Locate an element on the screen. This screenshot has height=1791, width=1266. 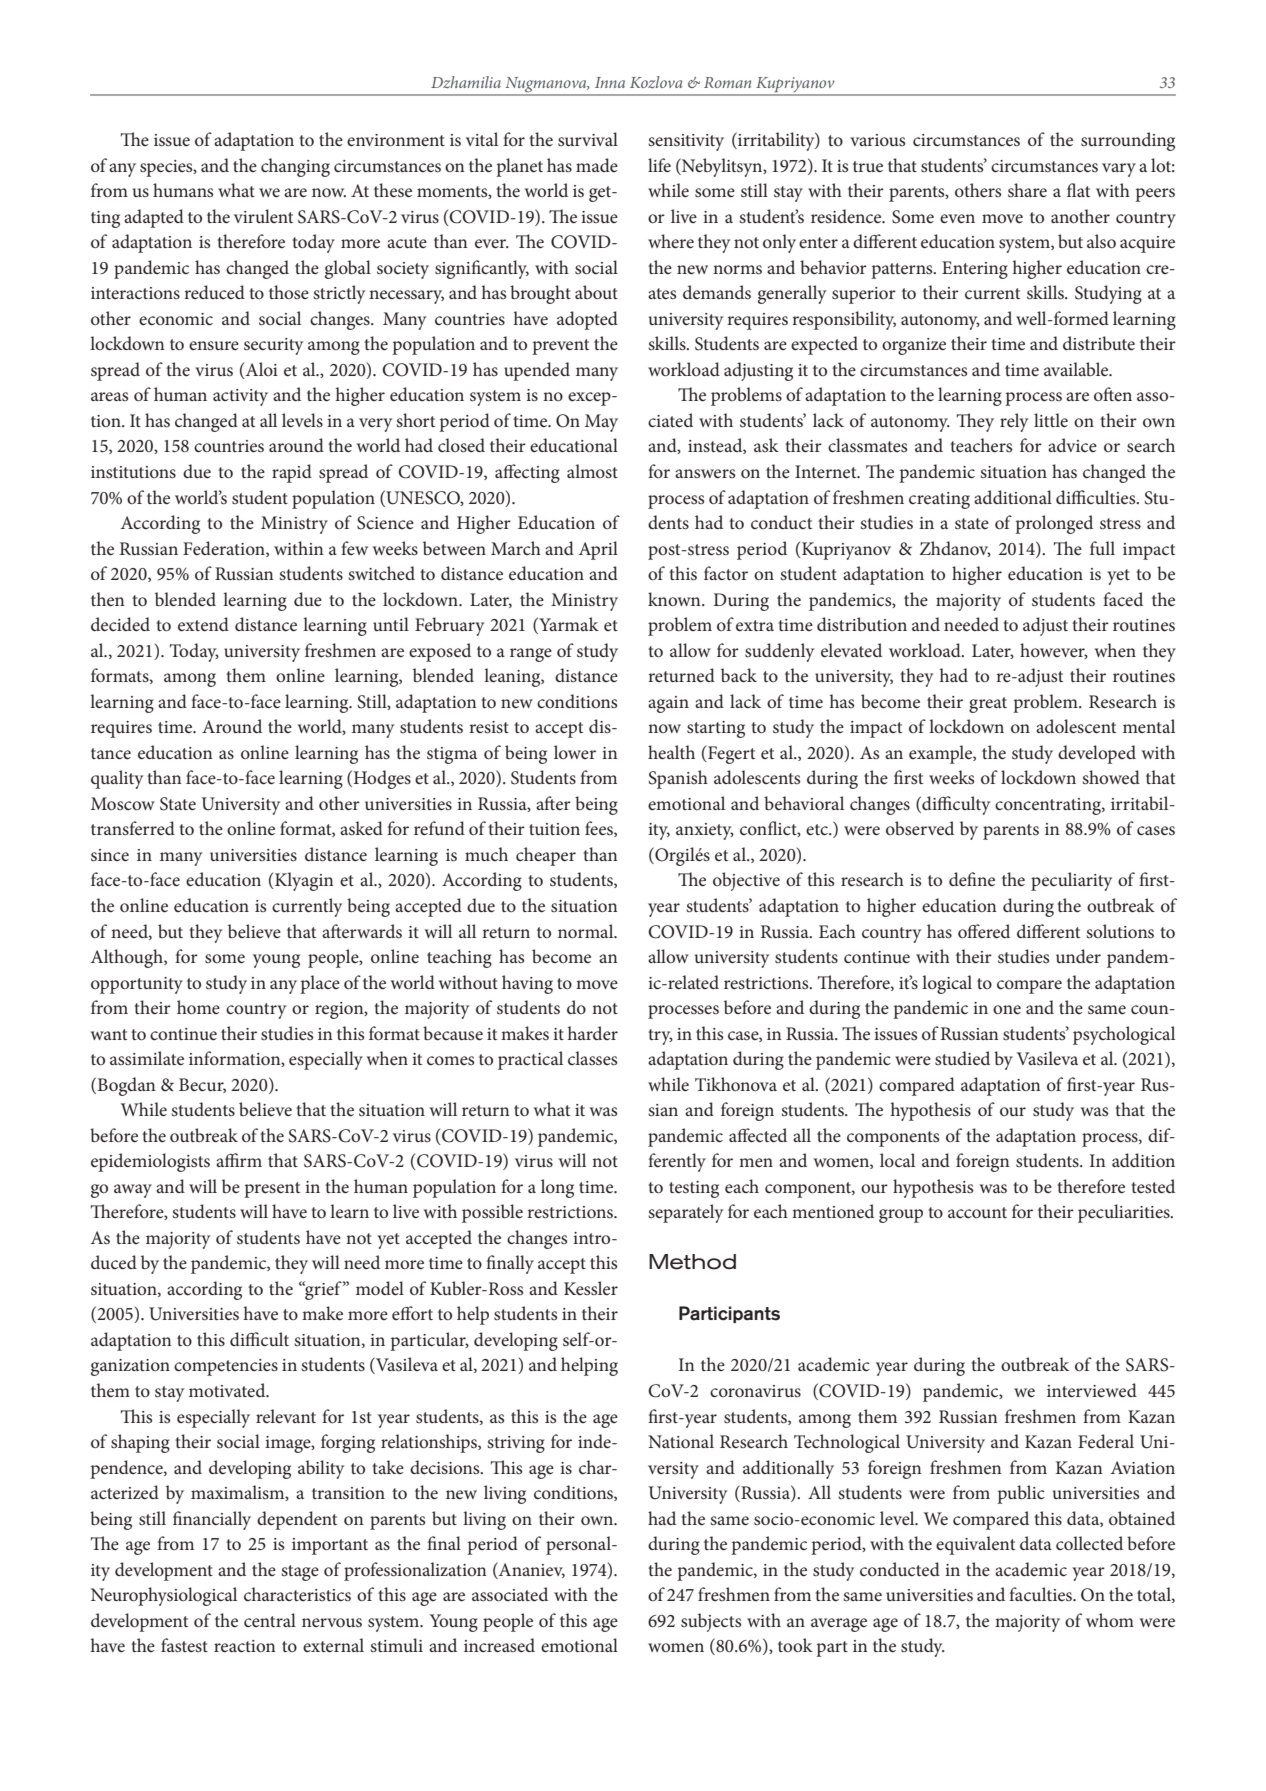
almost is located at coordinates (592, 471).
